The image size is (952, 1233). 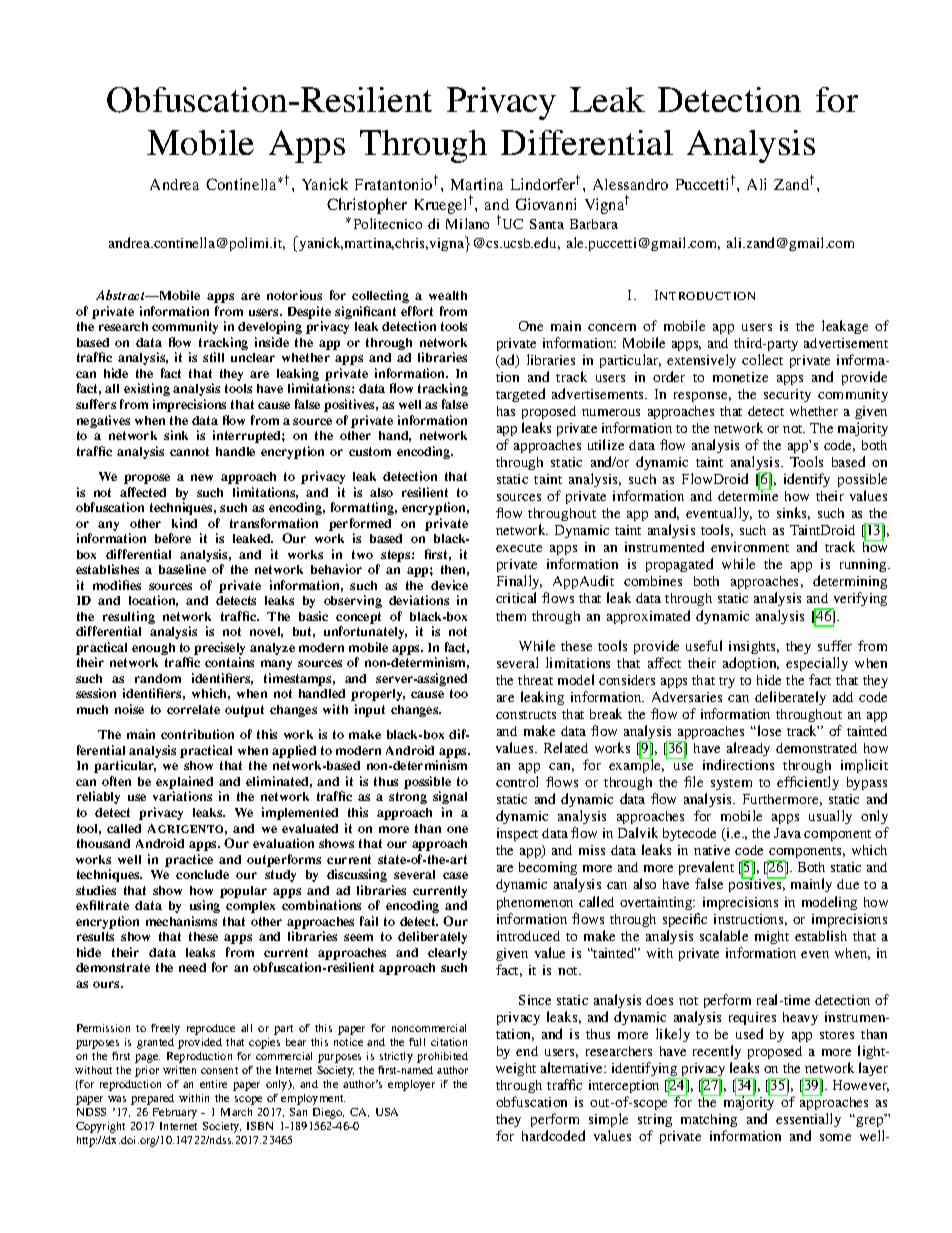 I want to click on notorious, so click(x=294, y=295).
